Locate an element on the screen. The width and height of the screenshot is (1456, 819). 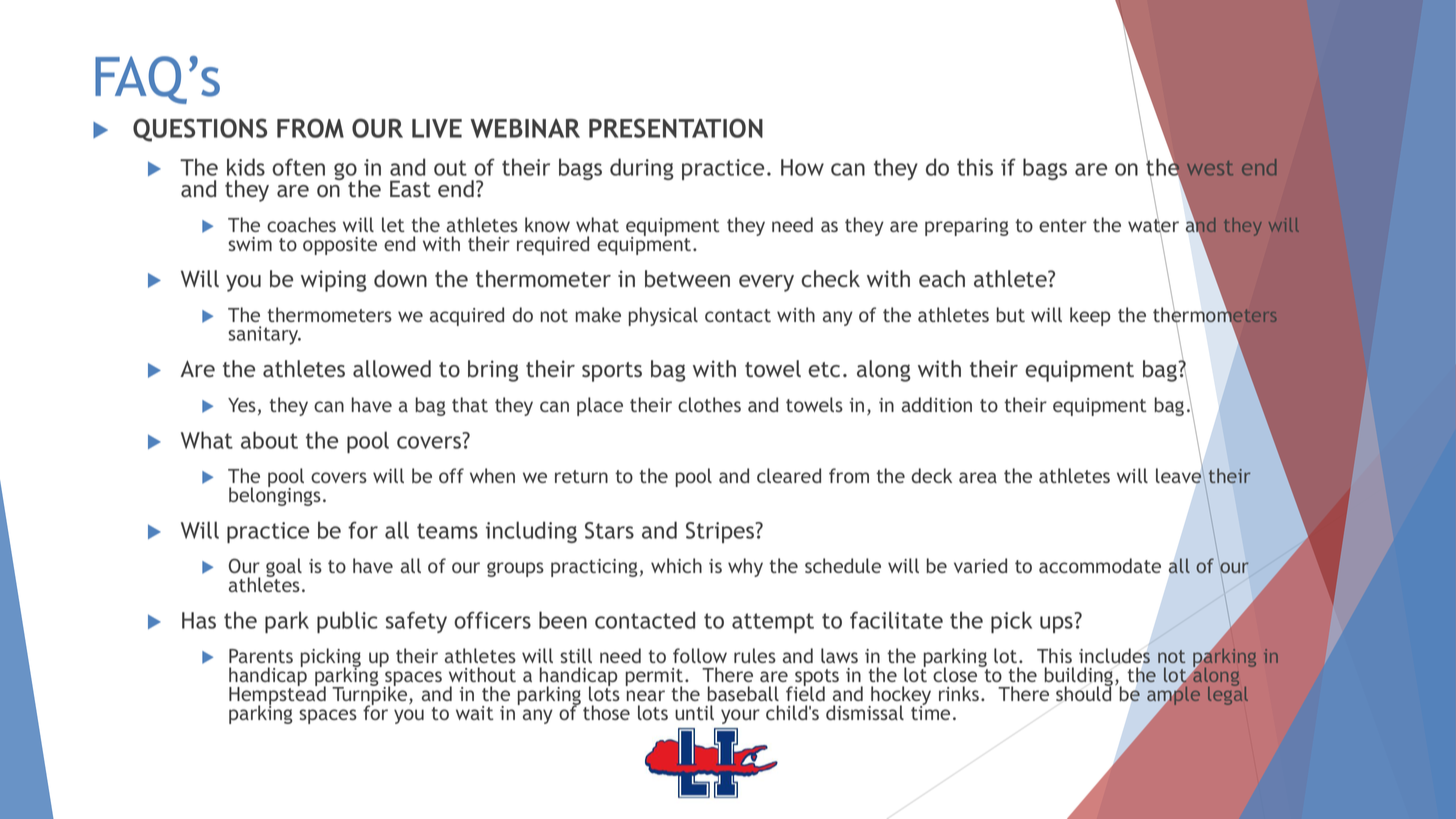
addition is located at coordinates (937, 404).
